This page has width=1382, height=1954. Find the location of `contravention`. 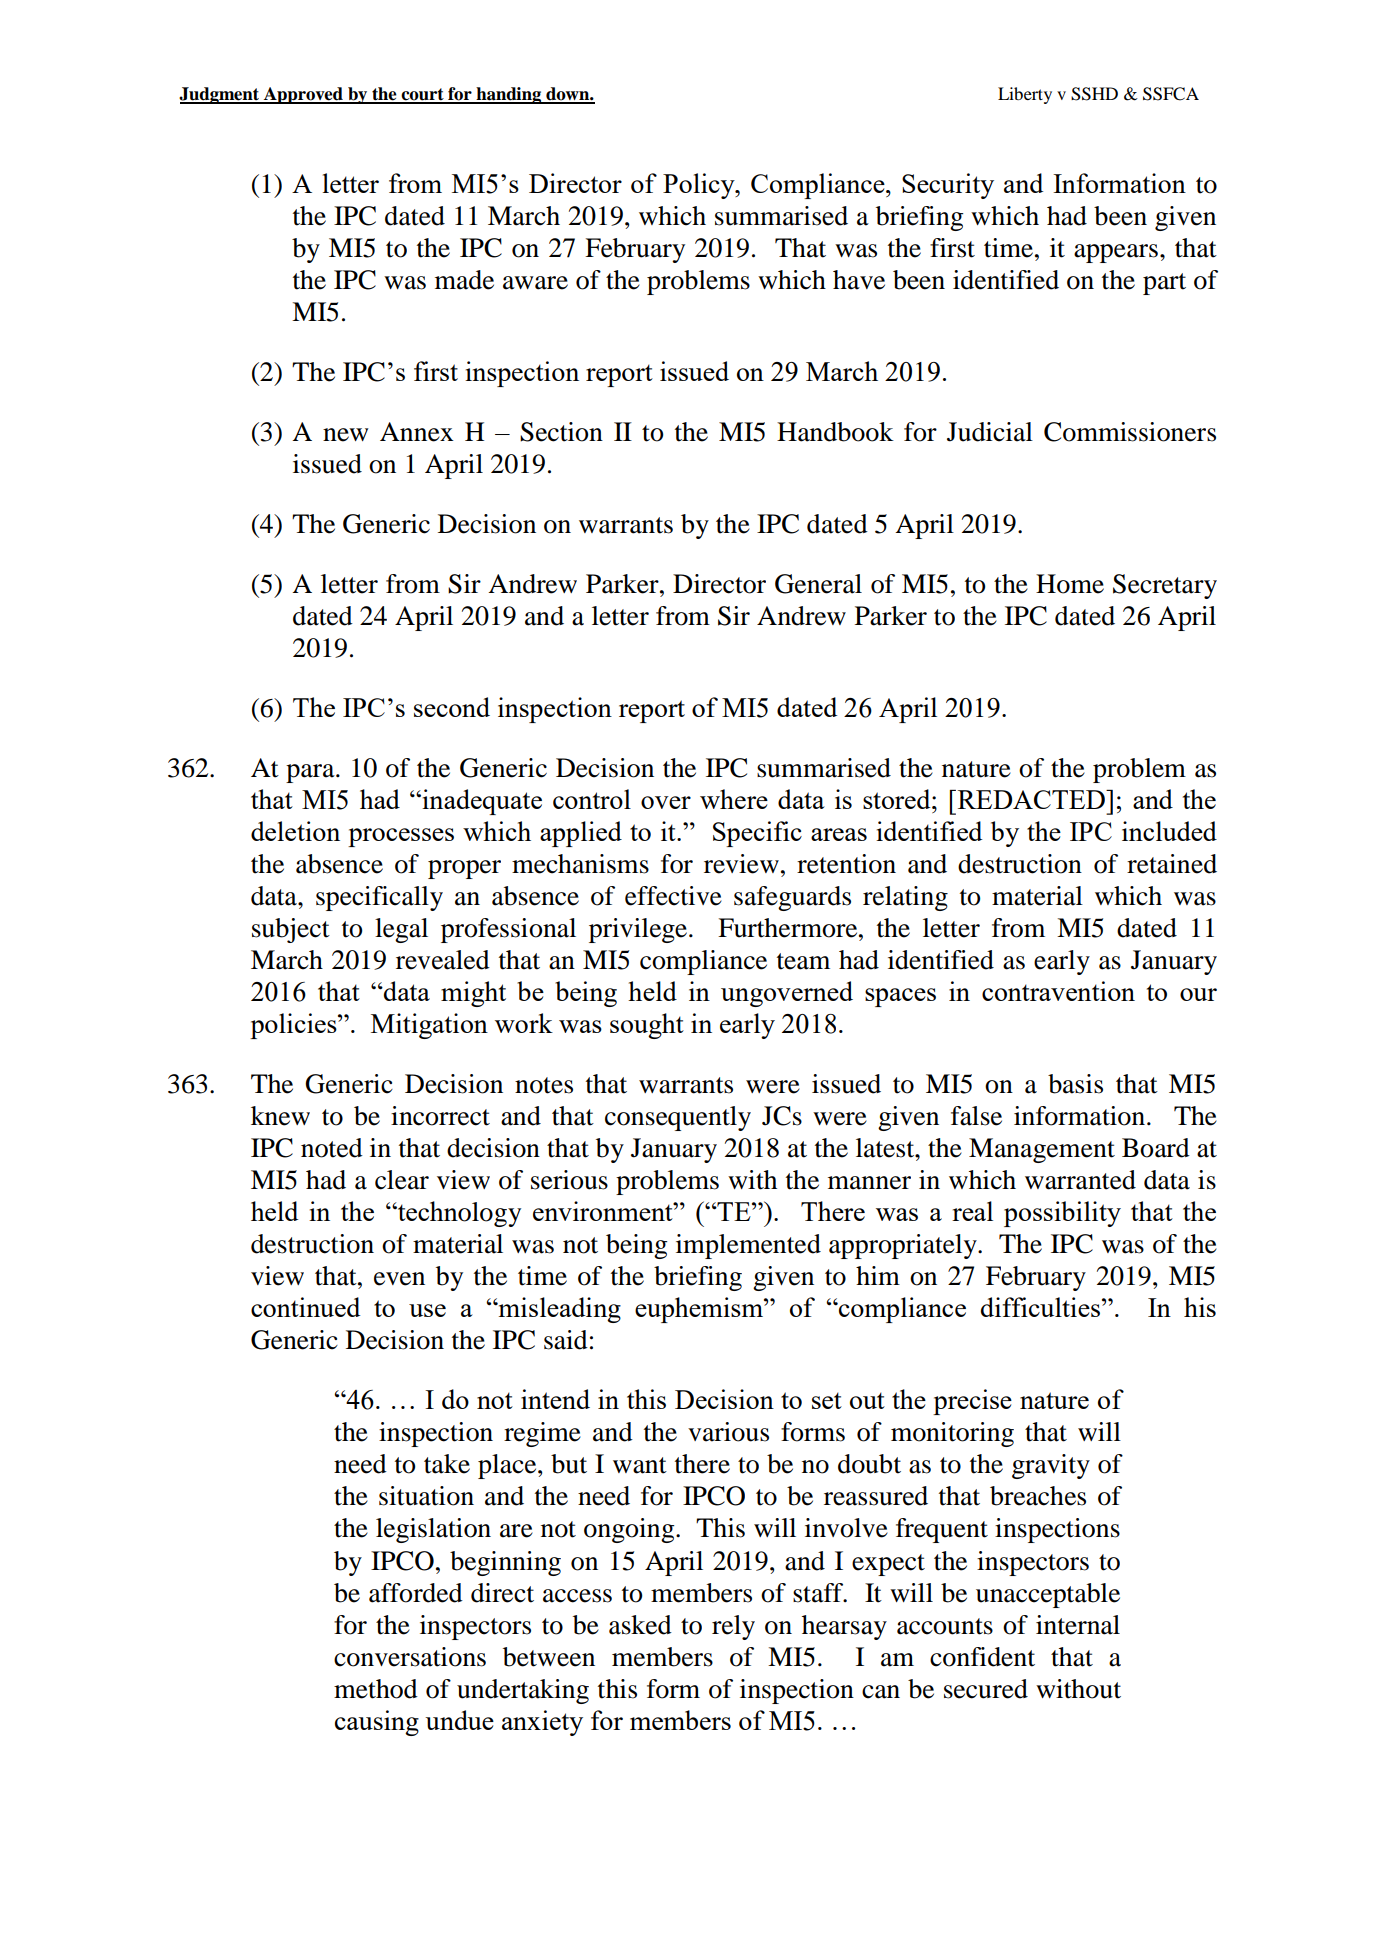

contravention is located at coordinates (1058, 991).
